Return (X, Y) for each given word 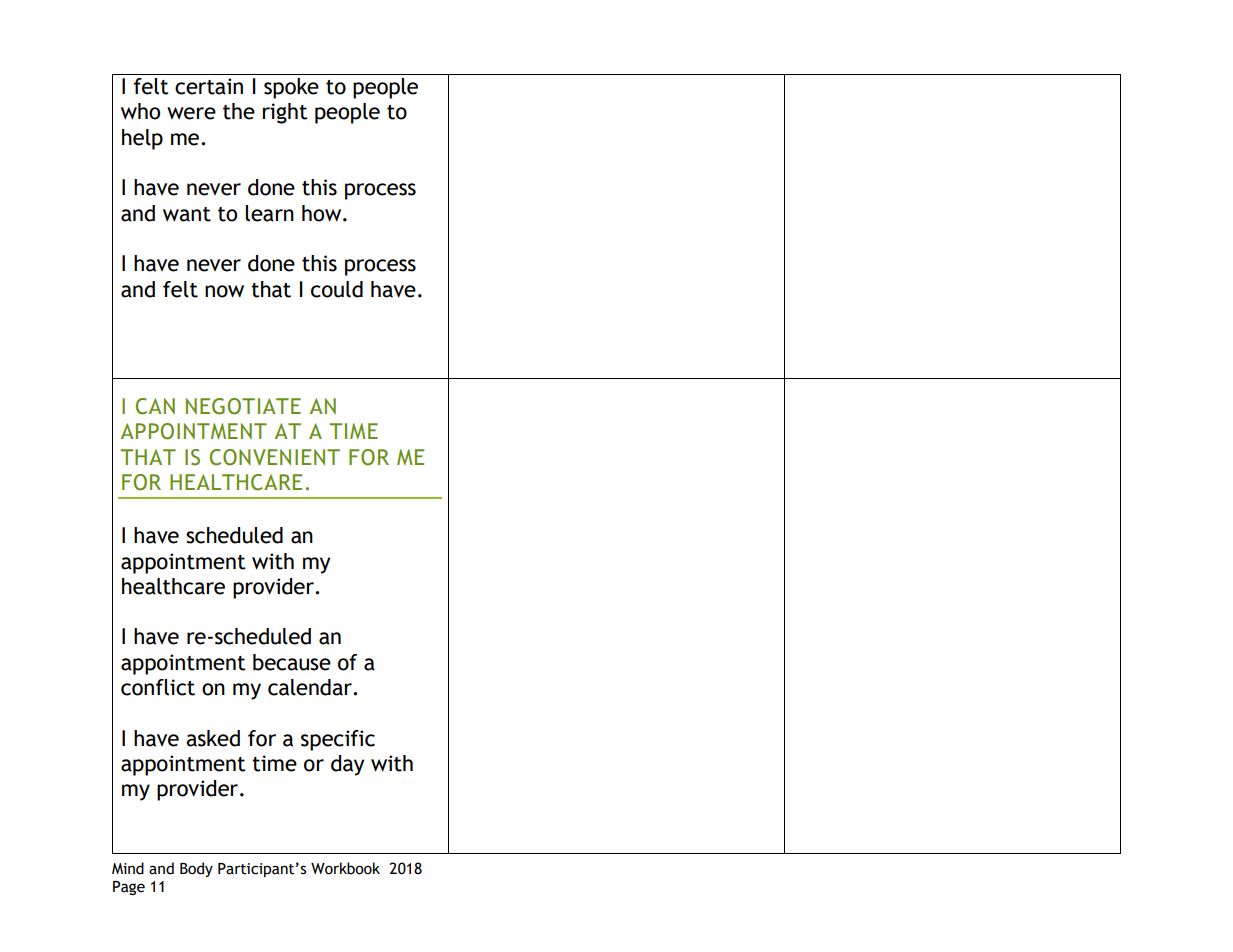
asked (213, 738)
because (292, 662)
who (140, 111)
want (187, 214)
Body (196, 869)
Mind (128, 868)
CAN (155, 406)
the (239, 111)
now (224, 291)
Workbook (345, 868)
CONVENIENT (275, 457)
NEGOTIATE (243, 406)
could (337, 289)
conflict (158, 687)
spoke (291, 88)
